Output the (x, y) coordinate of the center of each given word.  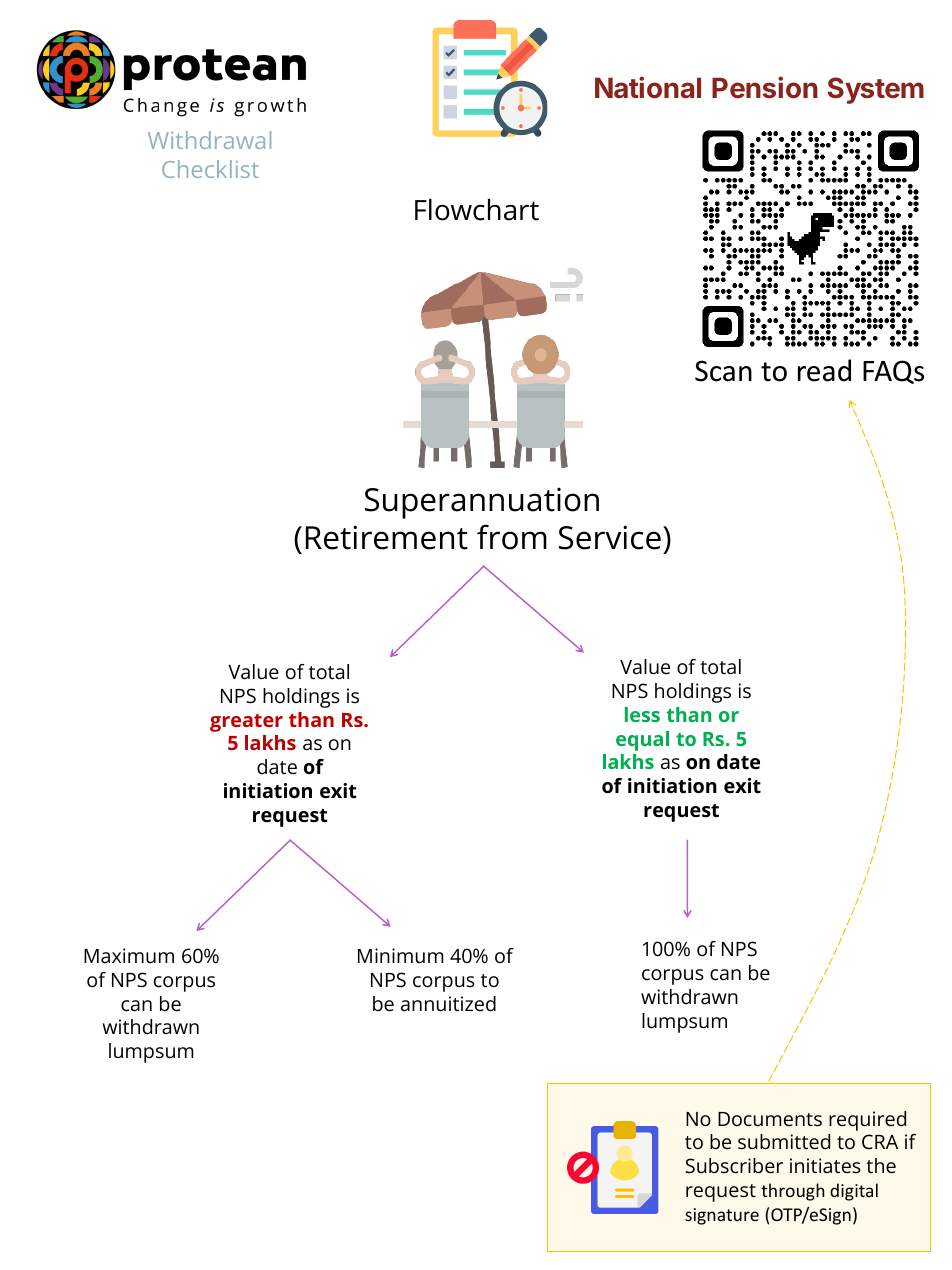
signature (722, 1216)
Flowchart (477, 210)
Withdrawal (209, 140)
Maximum (129, 955)
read (824, 370)
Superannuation (482, 503)
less (642, 714)
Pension (765, 87)
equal (642, 741)
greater (246, 723)
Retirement (387, 537)
